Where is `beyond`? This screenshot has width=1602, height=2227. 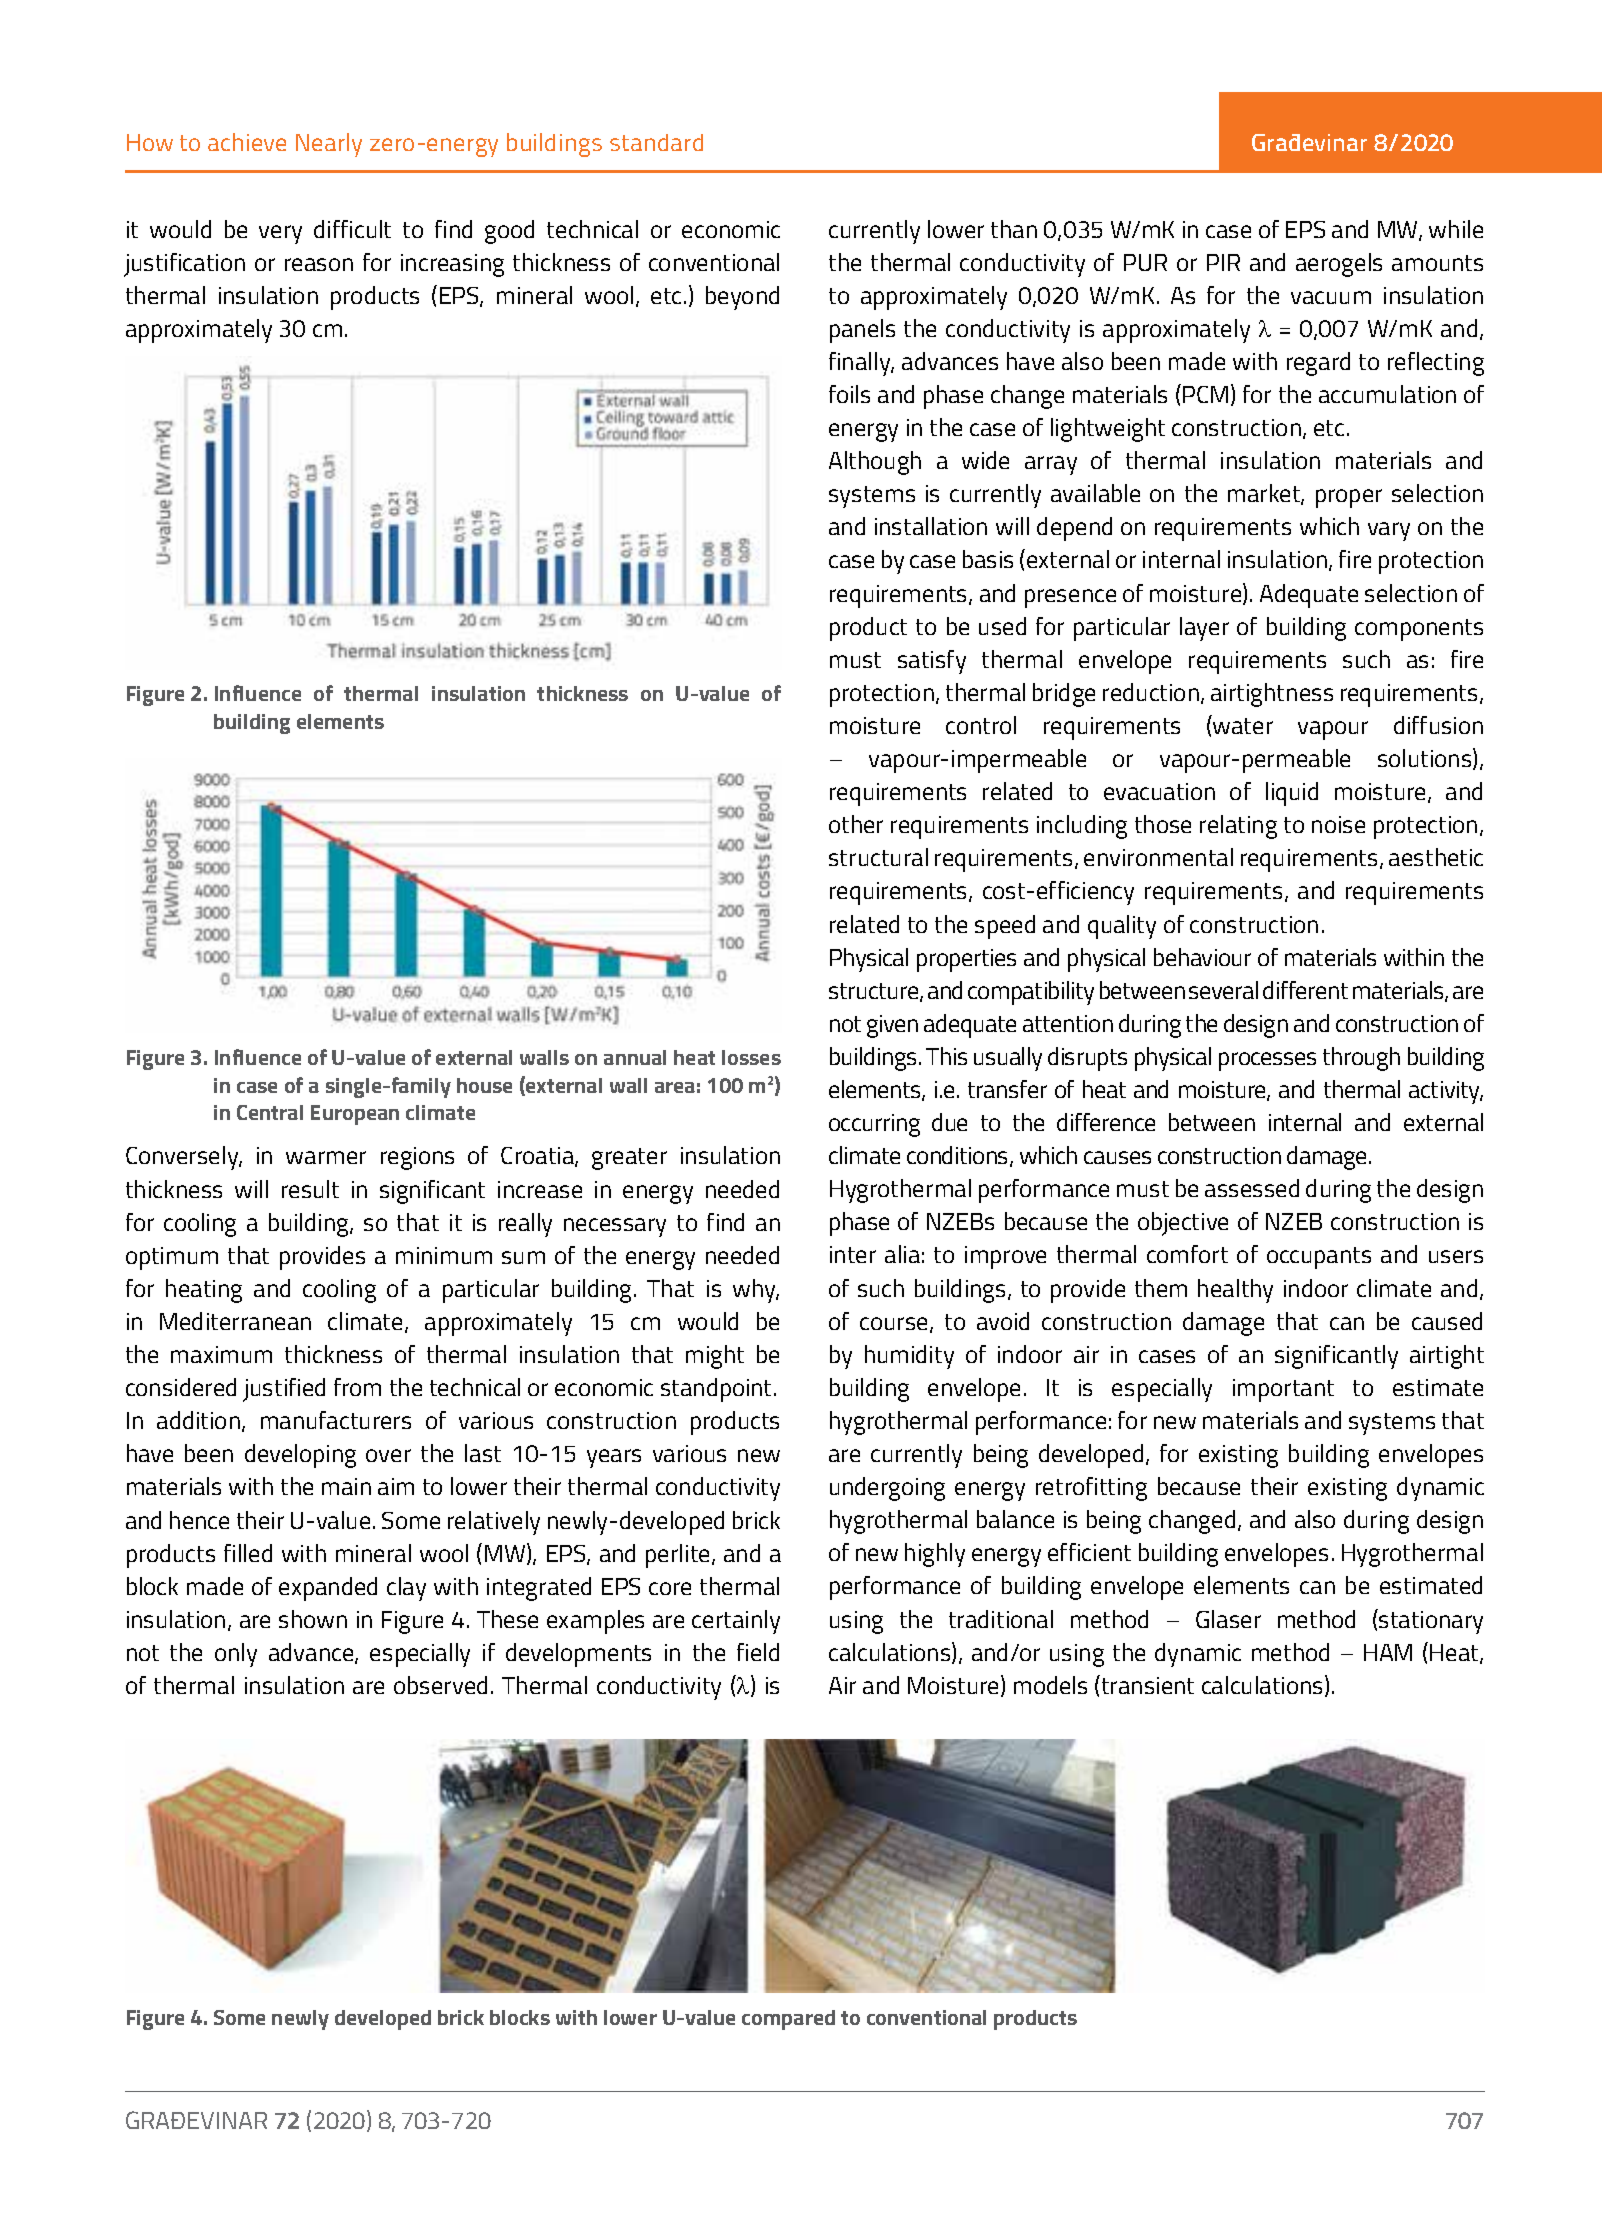 beyond is located at coordinates (742, 298).
